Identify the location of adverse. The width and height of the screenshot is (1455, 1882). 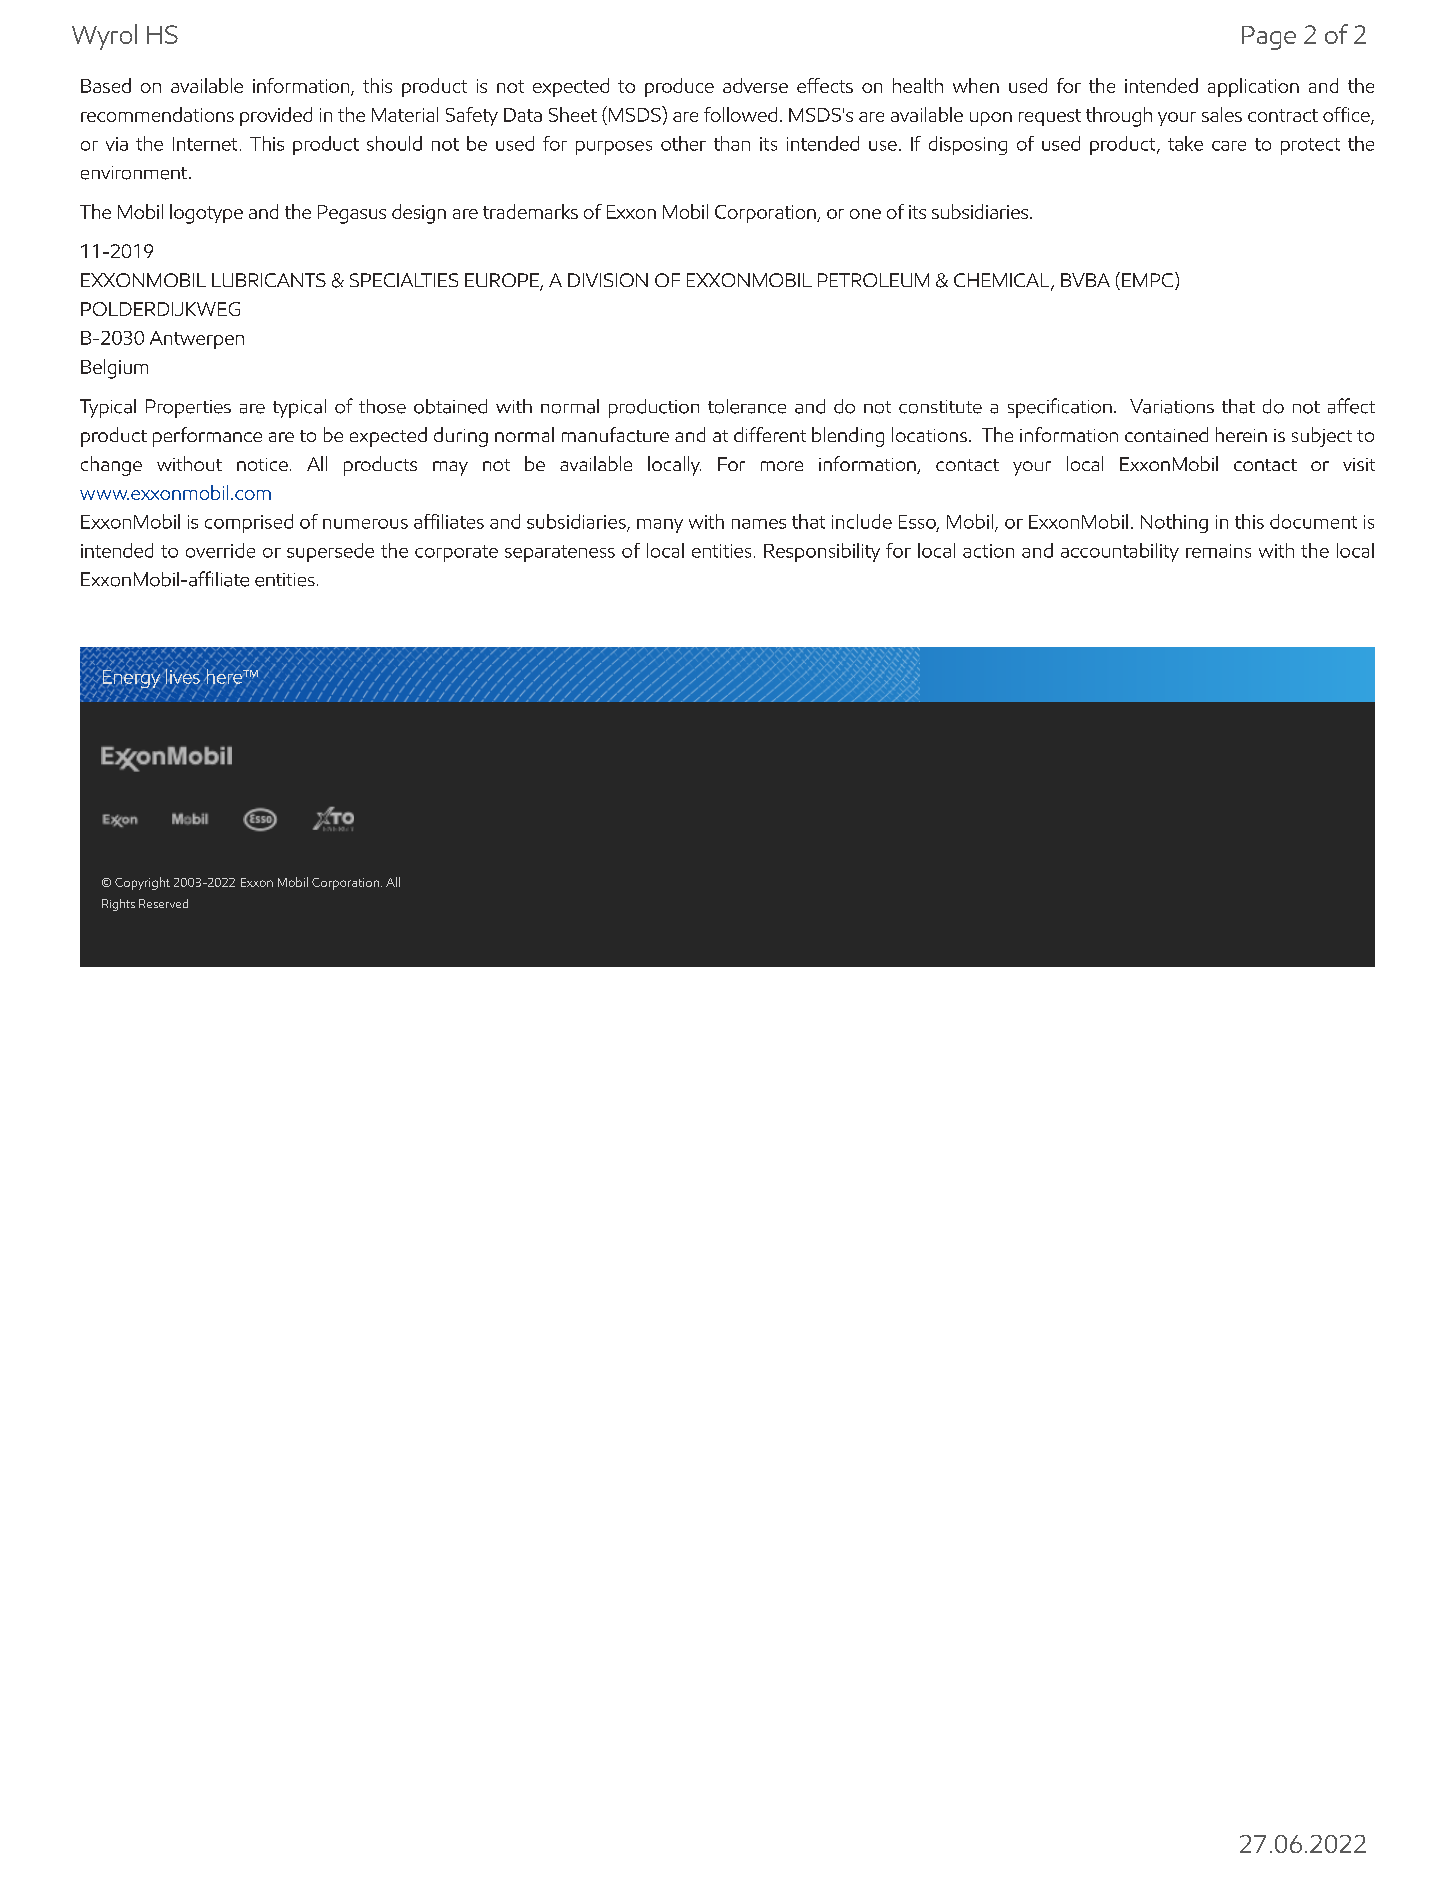
(755, 85).
